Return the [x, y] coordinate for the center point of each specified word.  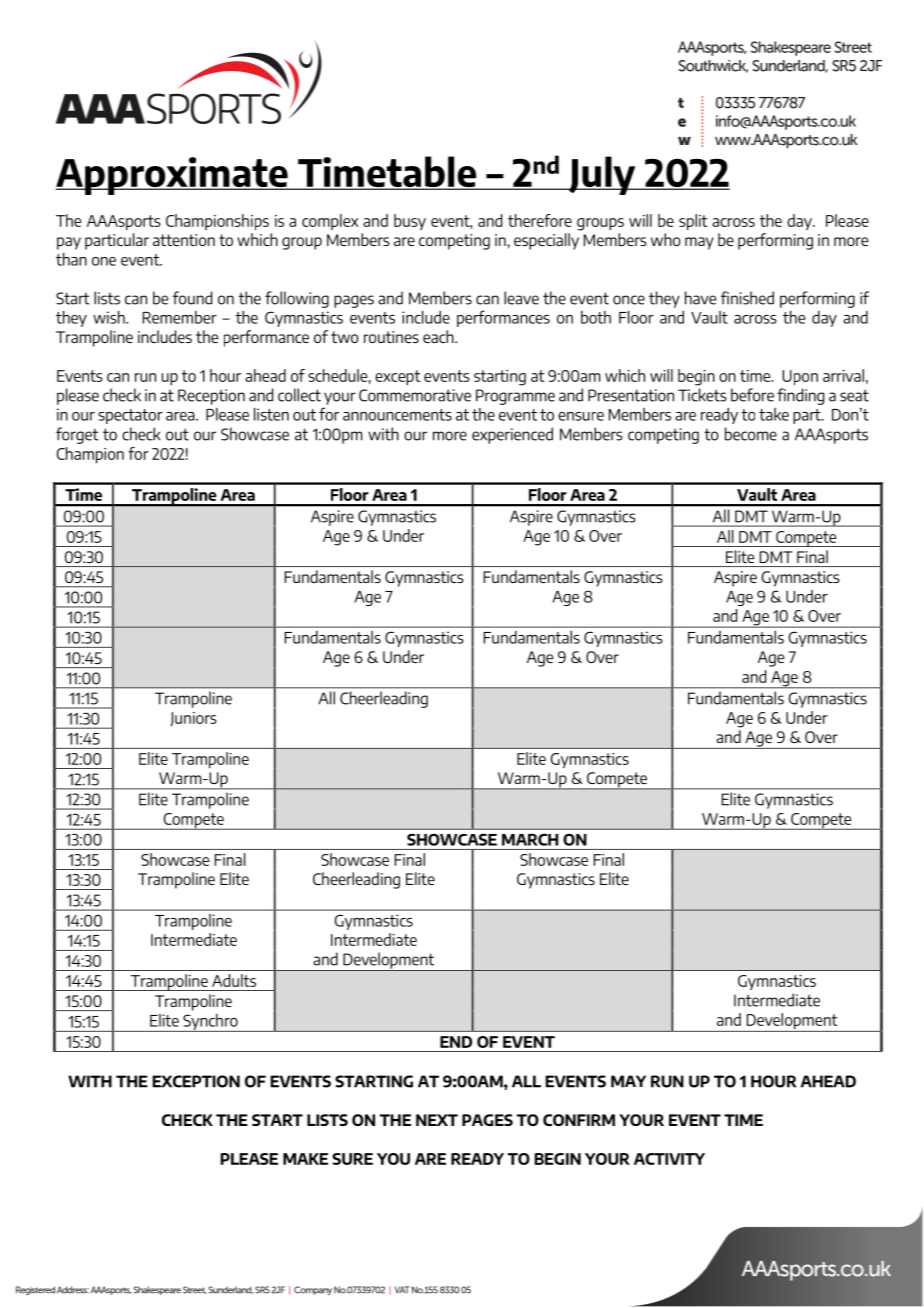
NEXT [437, 1120]
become [751, 434]
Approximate [173, 176]
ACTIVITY [669, 1159]
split [693, 222]
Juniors [193, 719]
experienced [512, 435]
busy [410, 222]
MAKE [305, 1159]
